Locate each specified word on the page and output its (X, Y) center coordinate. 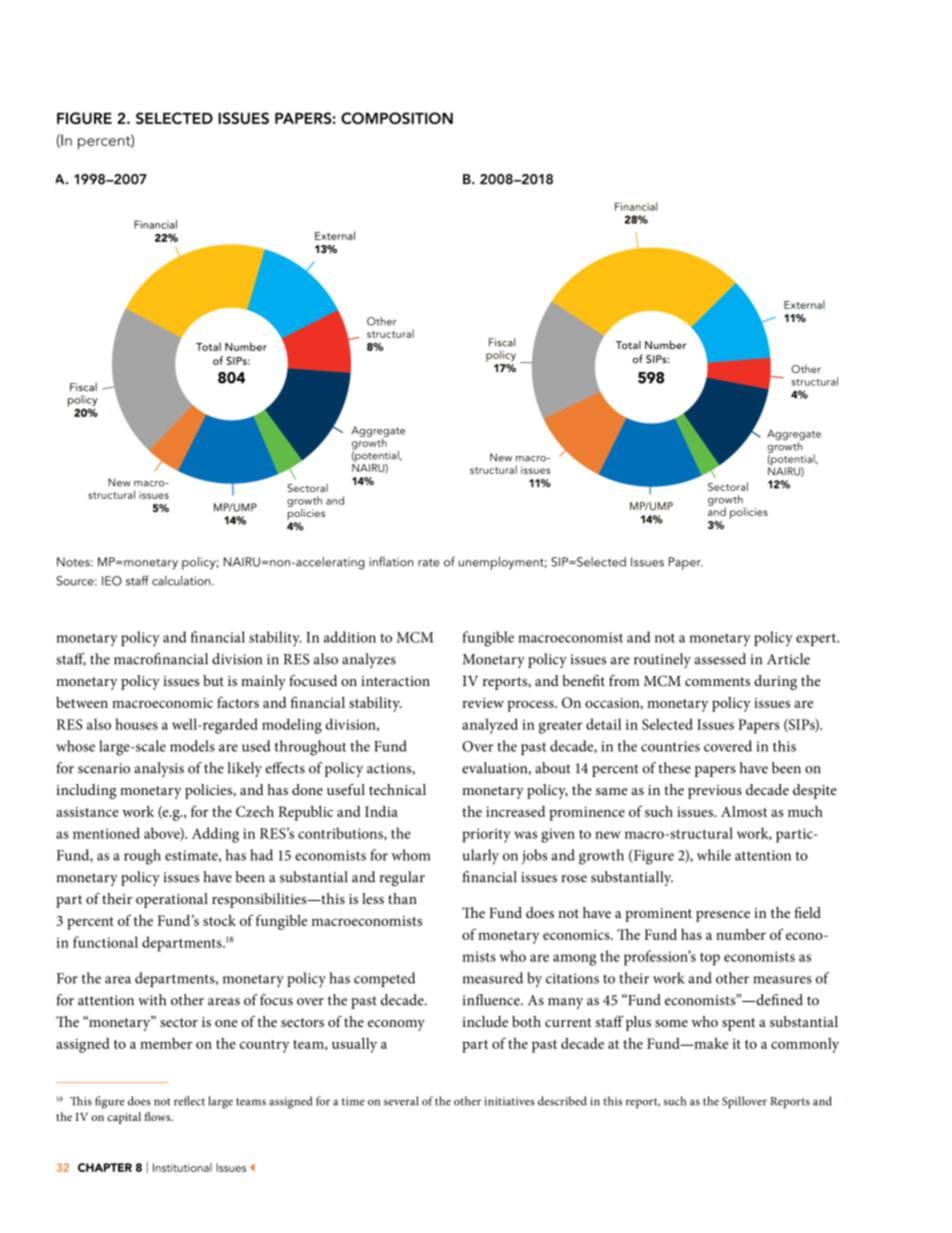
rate (428, 563)
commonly (805, 1045)
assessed (720, 659)
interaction (395, 681)
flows (159, 1116)
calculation (182, 581)
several (401, 1101)
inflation (391, 561)
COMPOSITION (397, 118)
